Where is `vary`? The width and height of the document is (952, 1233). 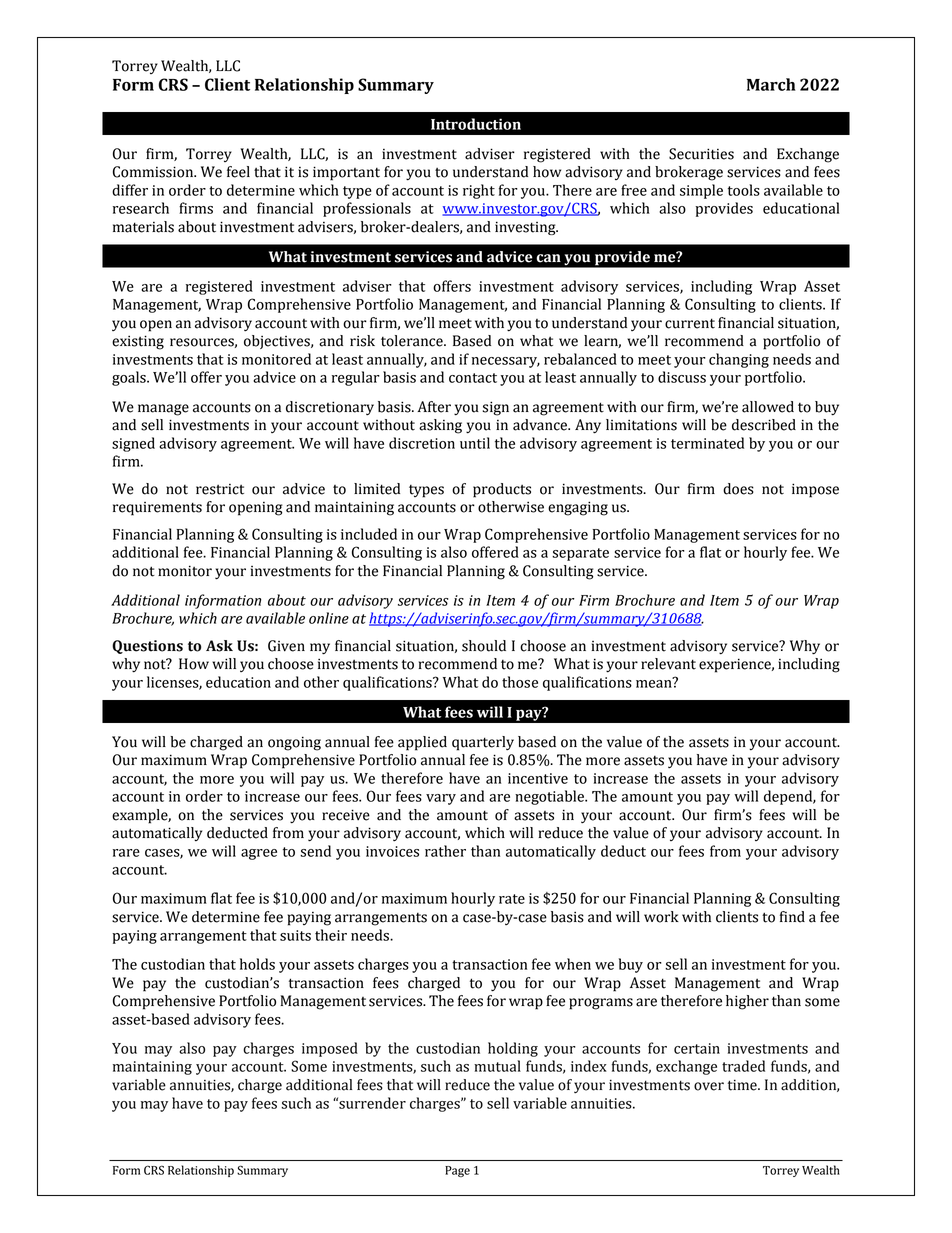
vary is located at coordinates (441, 799).
